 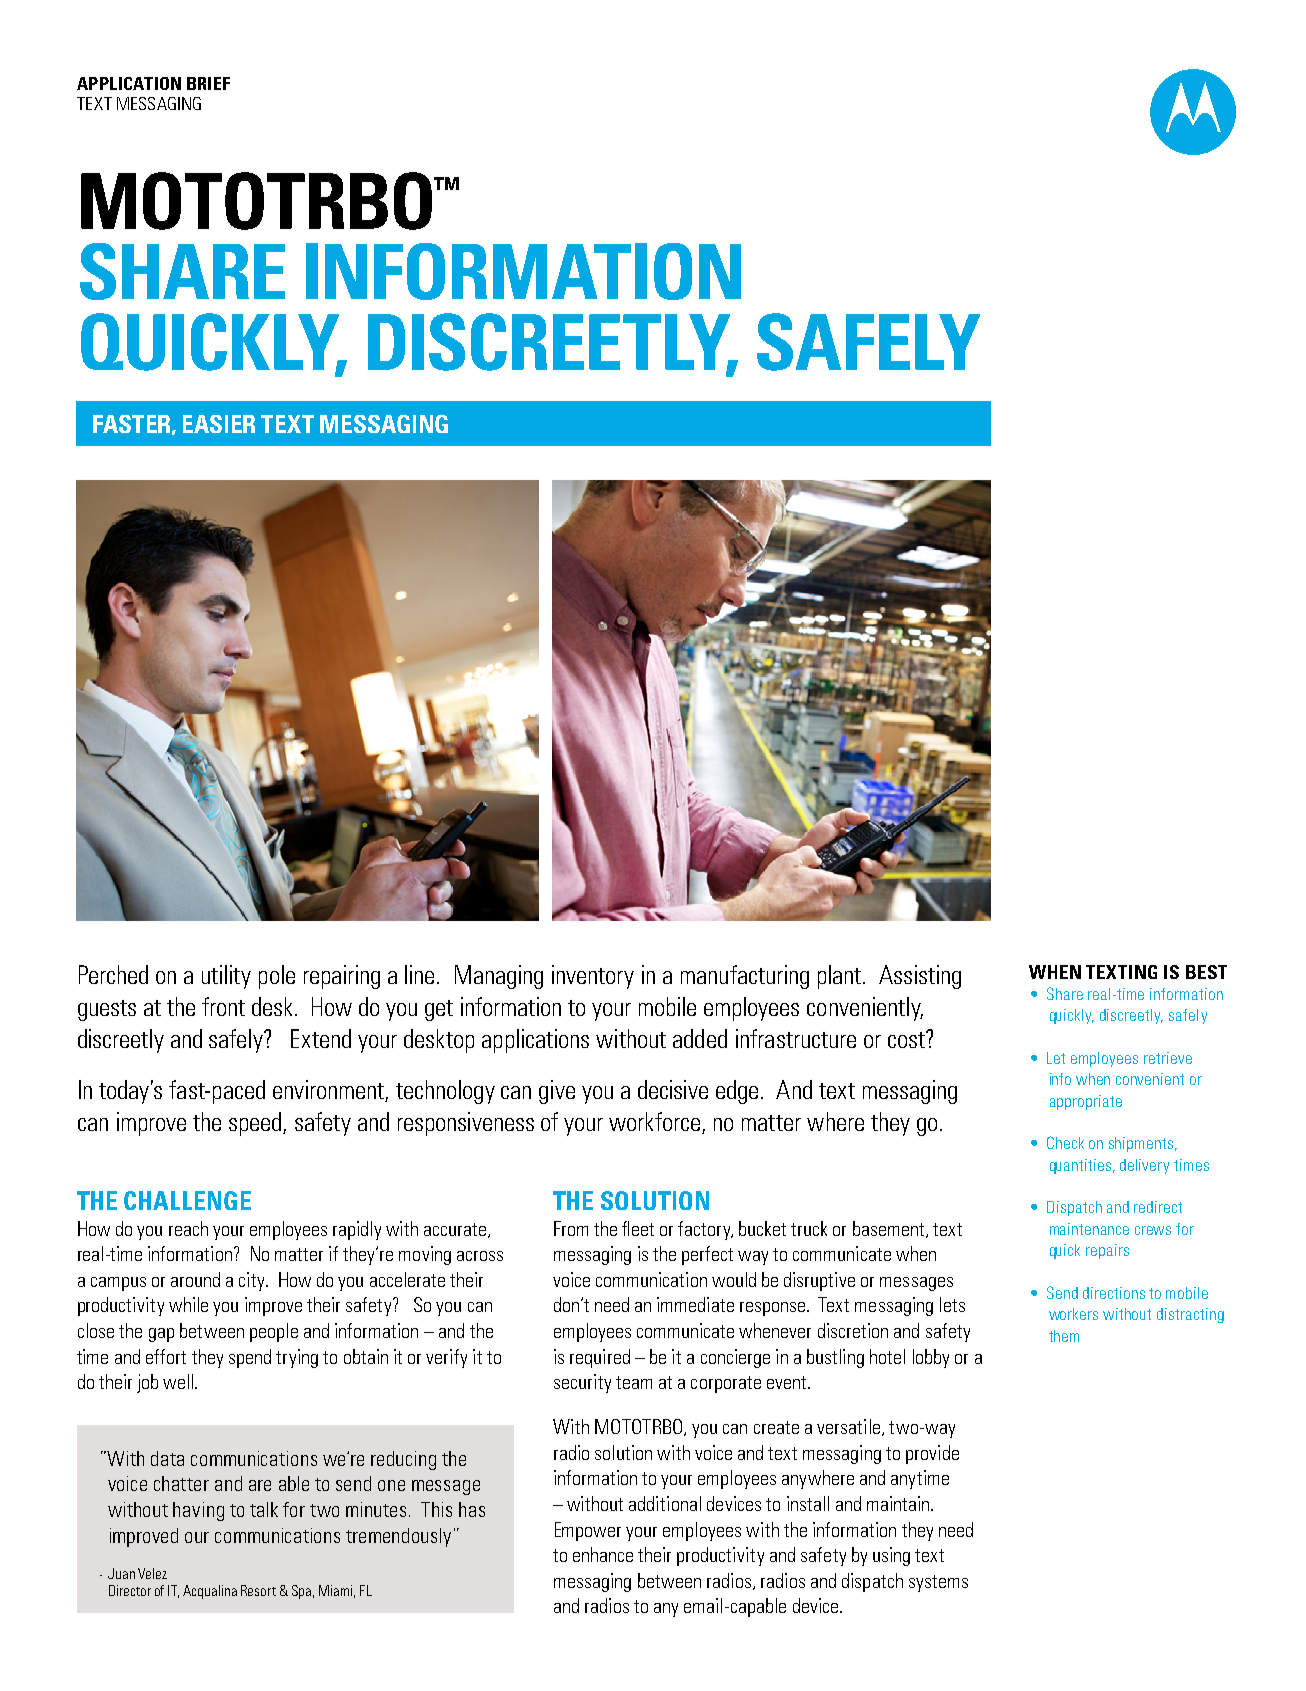 I want to click on EASIER, so click(x=219, y=424).
